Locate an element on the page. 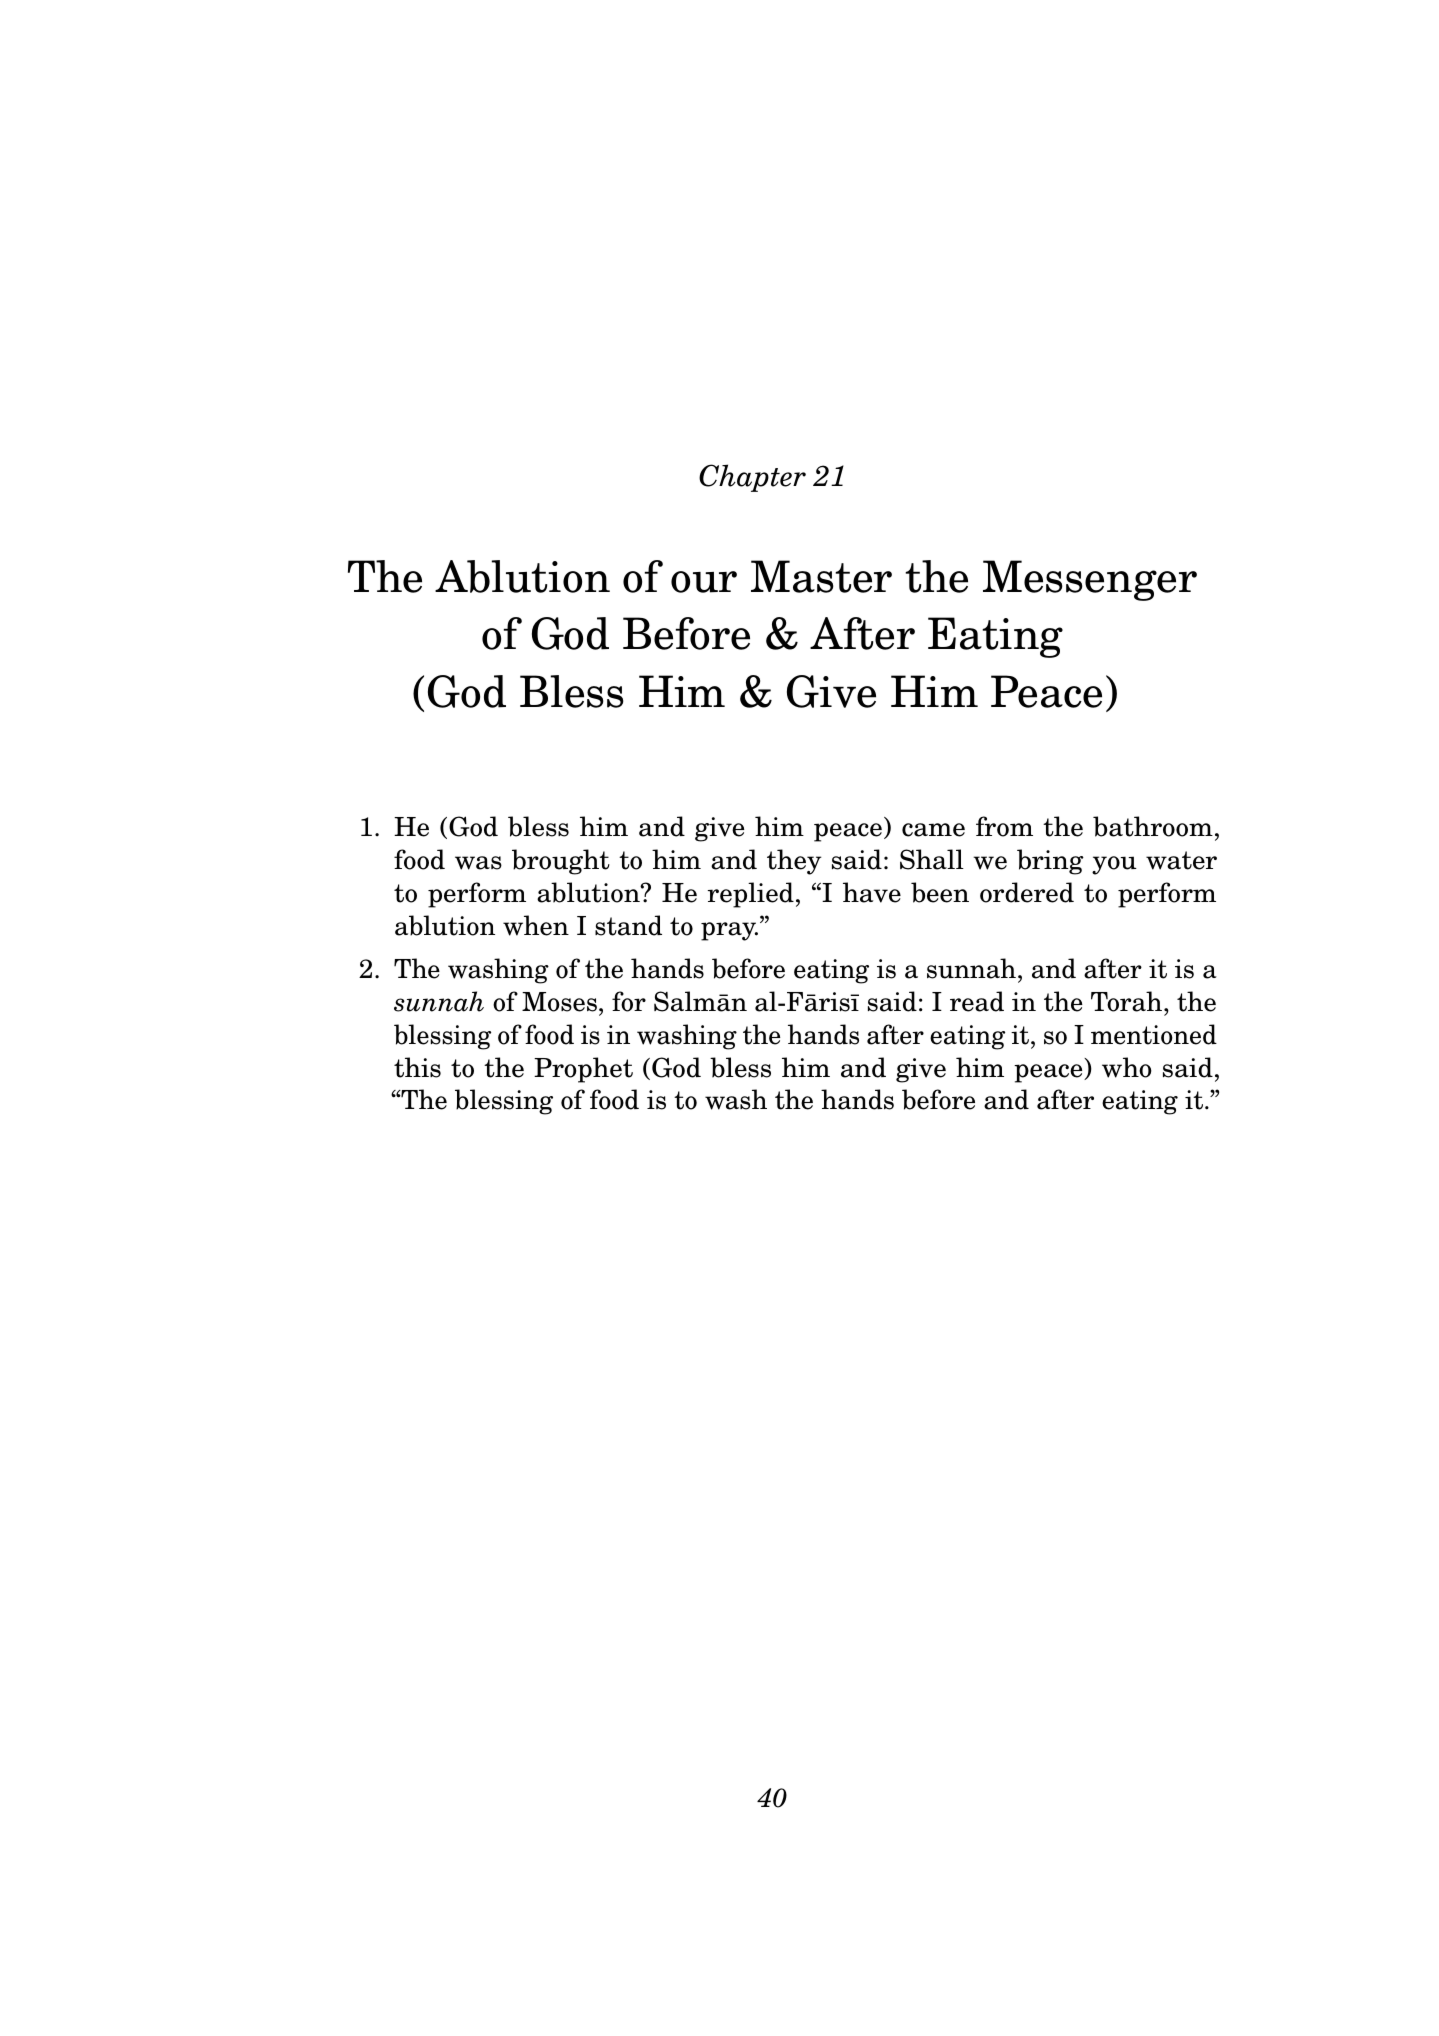 This page has height=2036, width=1439. Chapter is located at coordinates (752, 478).
